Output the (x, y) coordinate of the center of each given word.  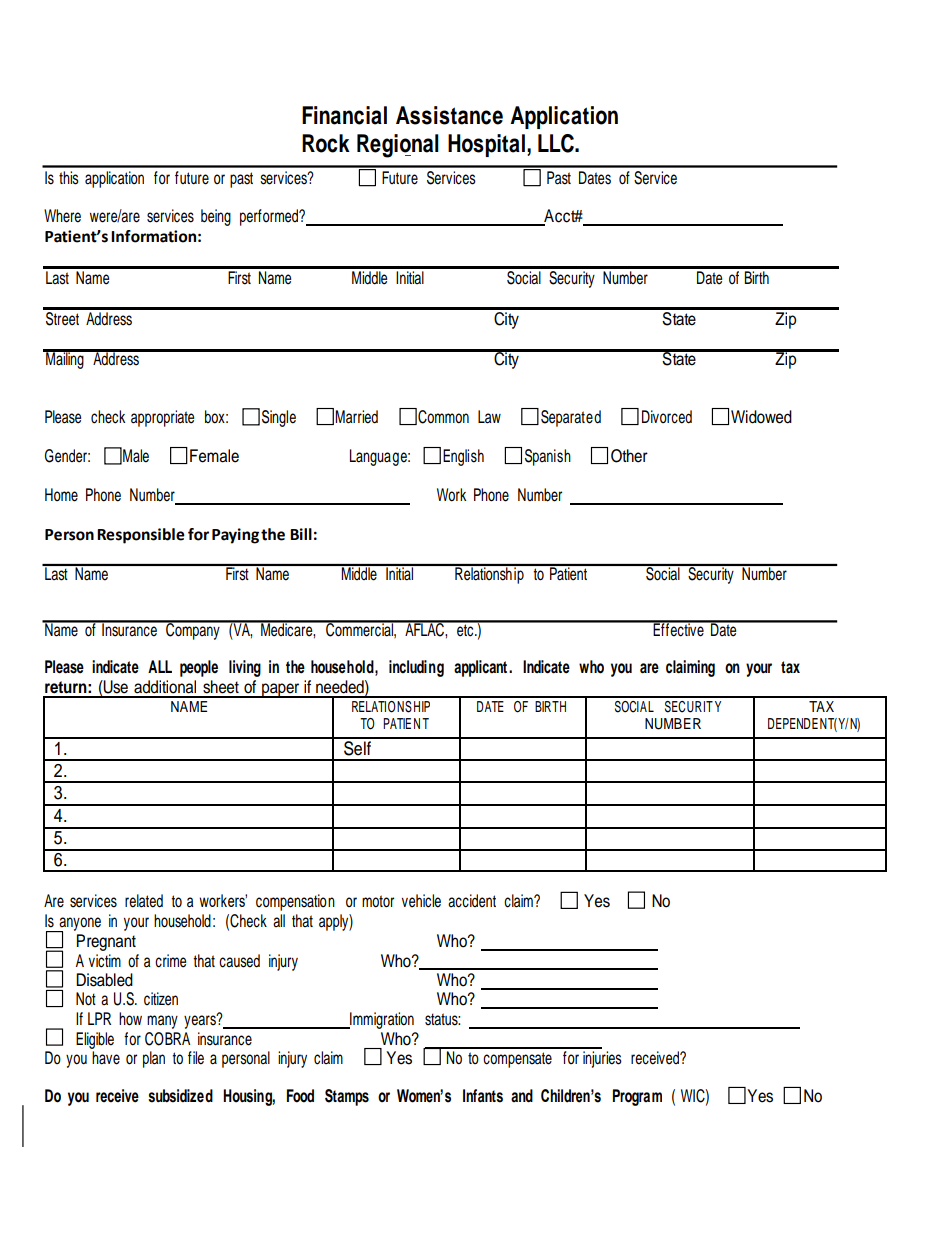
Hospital (486, 145)
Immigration (381, 1020)
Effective (679, 629)
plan (154, 1059)
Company (193, 630)
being (216, 217)
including (416, 668)
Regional (398, 146)
